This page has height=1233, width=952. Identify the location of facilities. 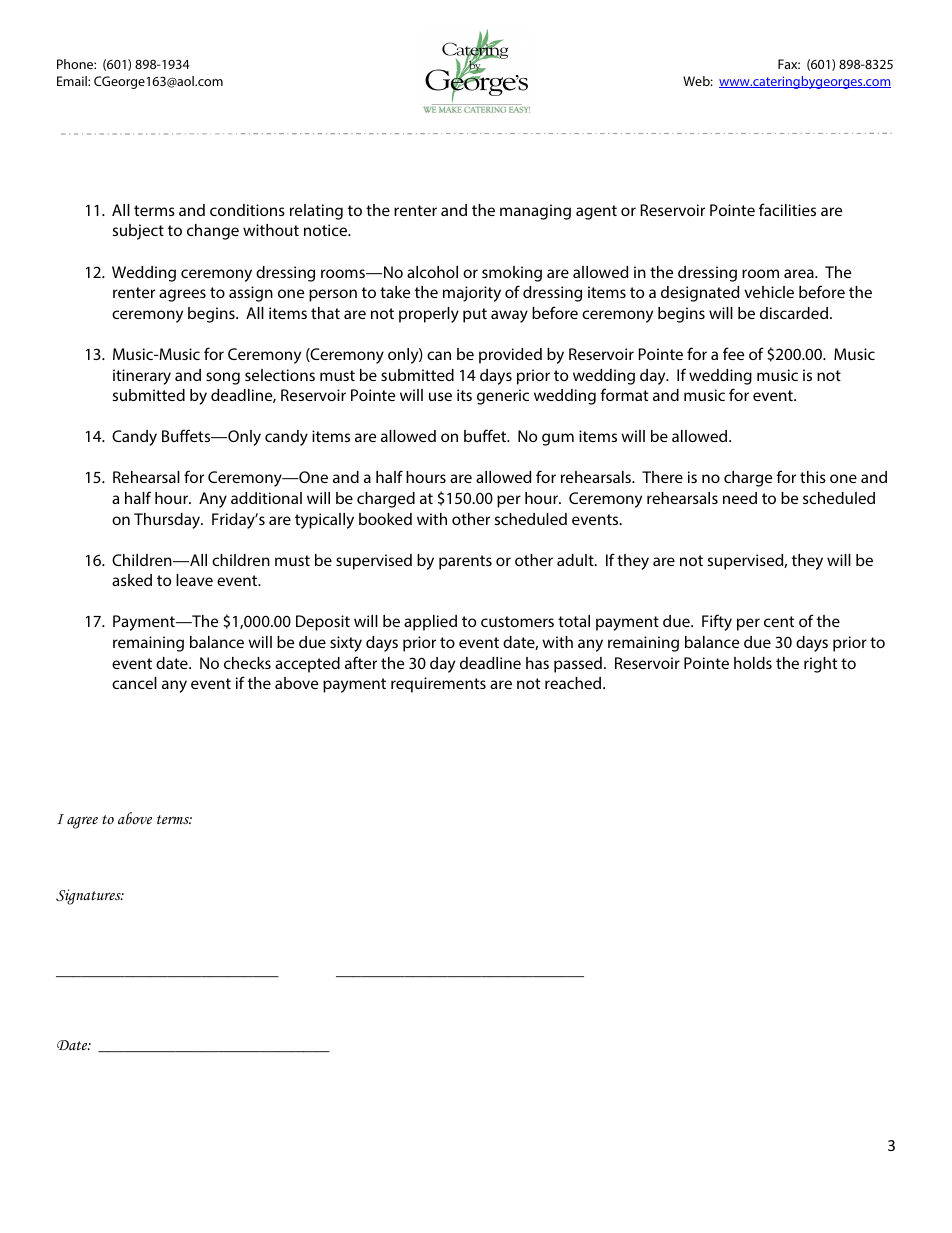
(787, 209).
